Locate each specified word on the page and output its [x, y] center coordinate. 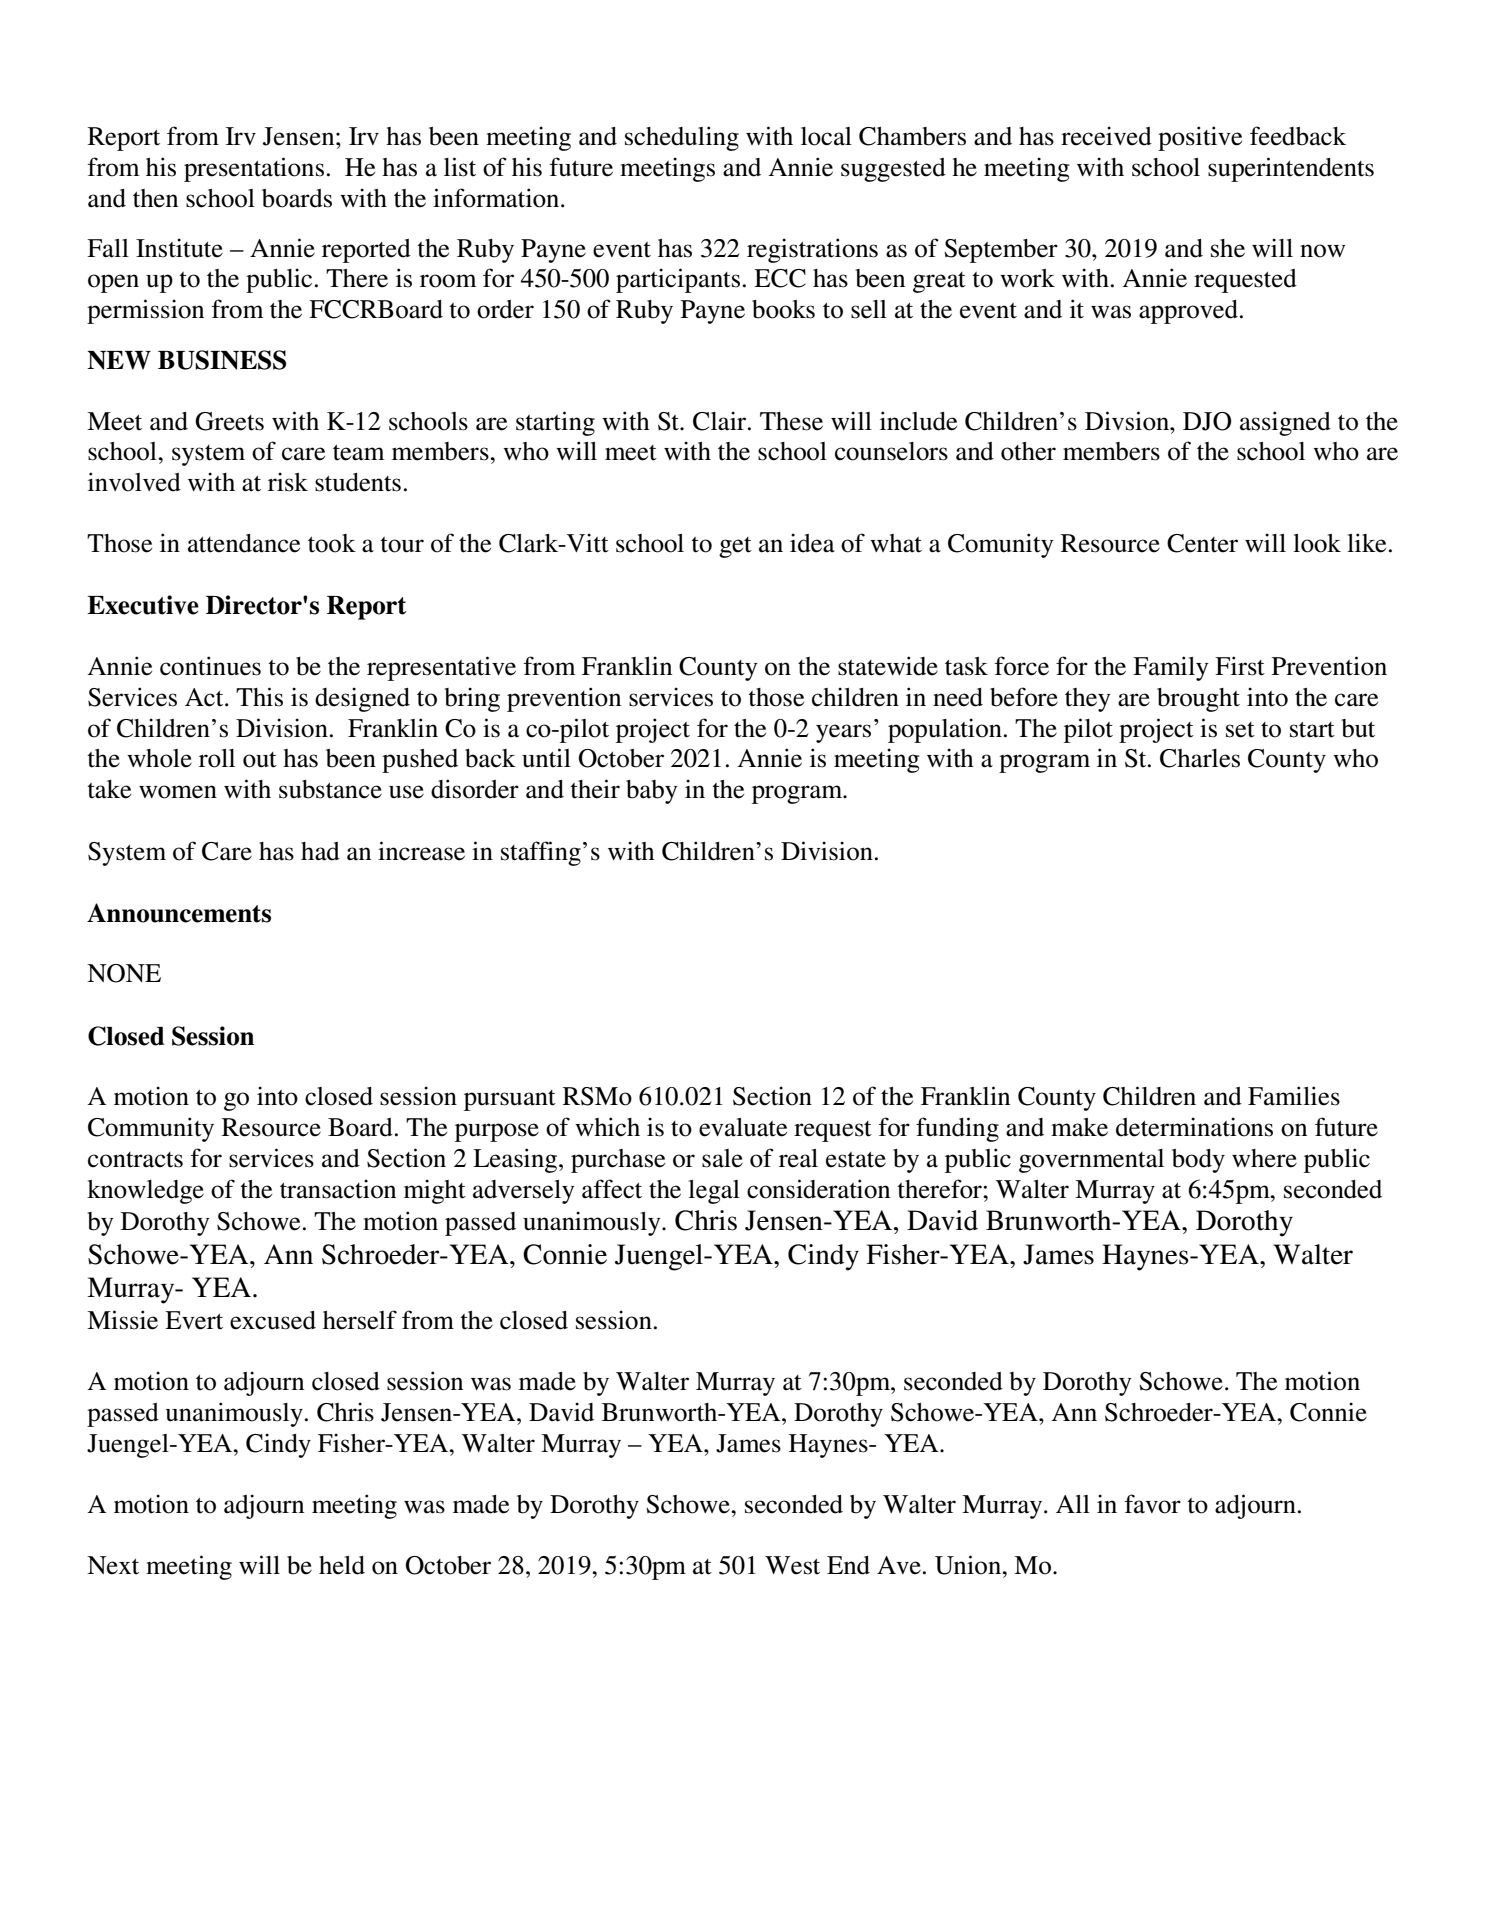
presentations [254, 169]
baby [652, 792]
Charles [1200, 758]
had [320, 851]
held [342, 1565]
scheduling [682, 138]
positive [1200, 138]
